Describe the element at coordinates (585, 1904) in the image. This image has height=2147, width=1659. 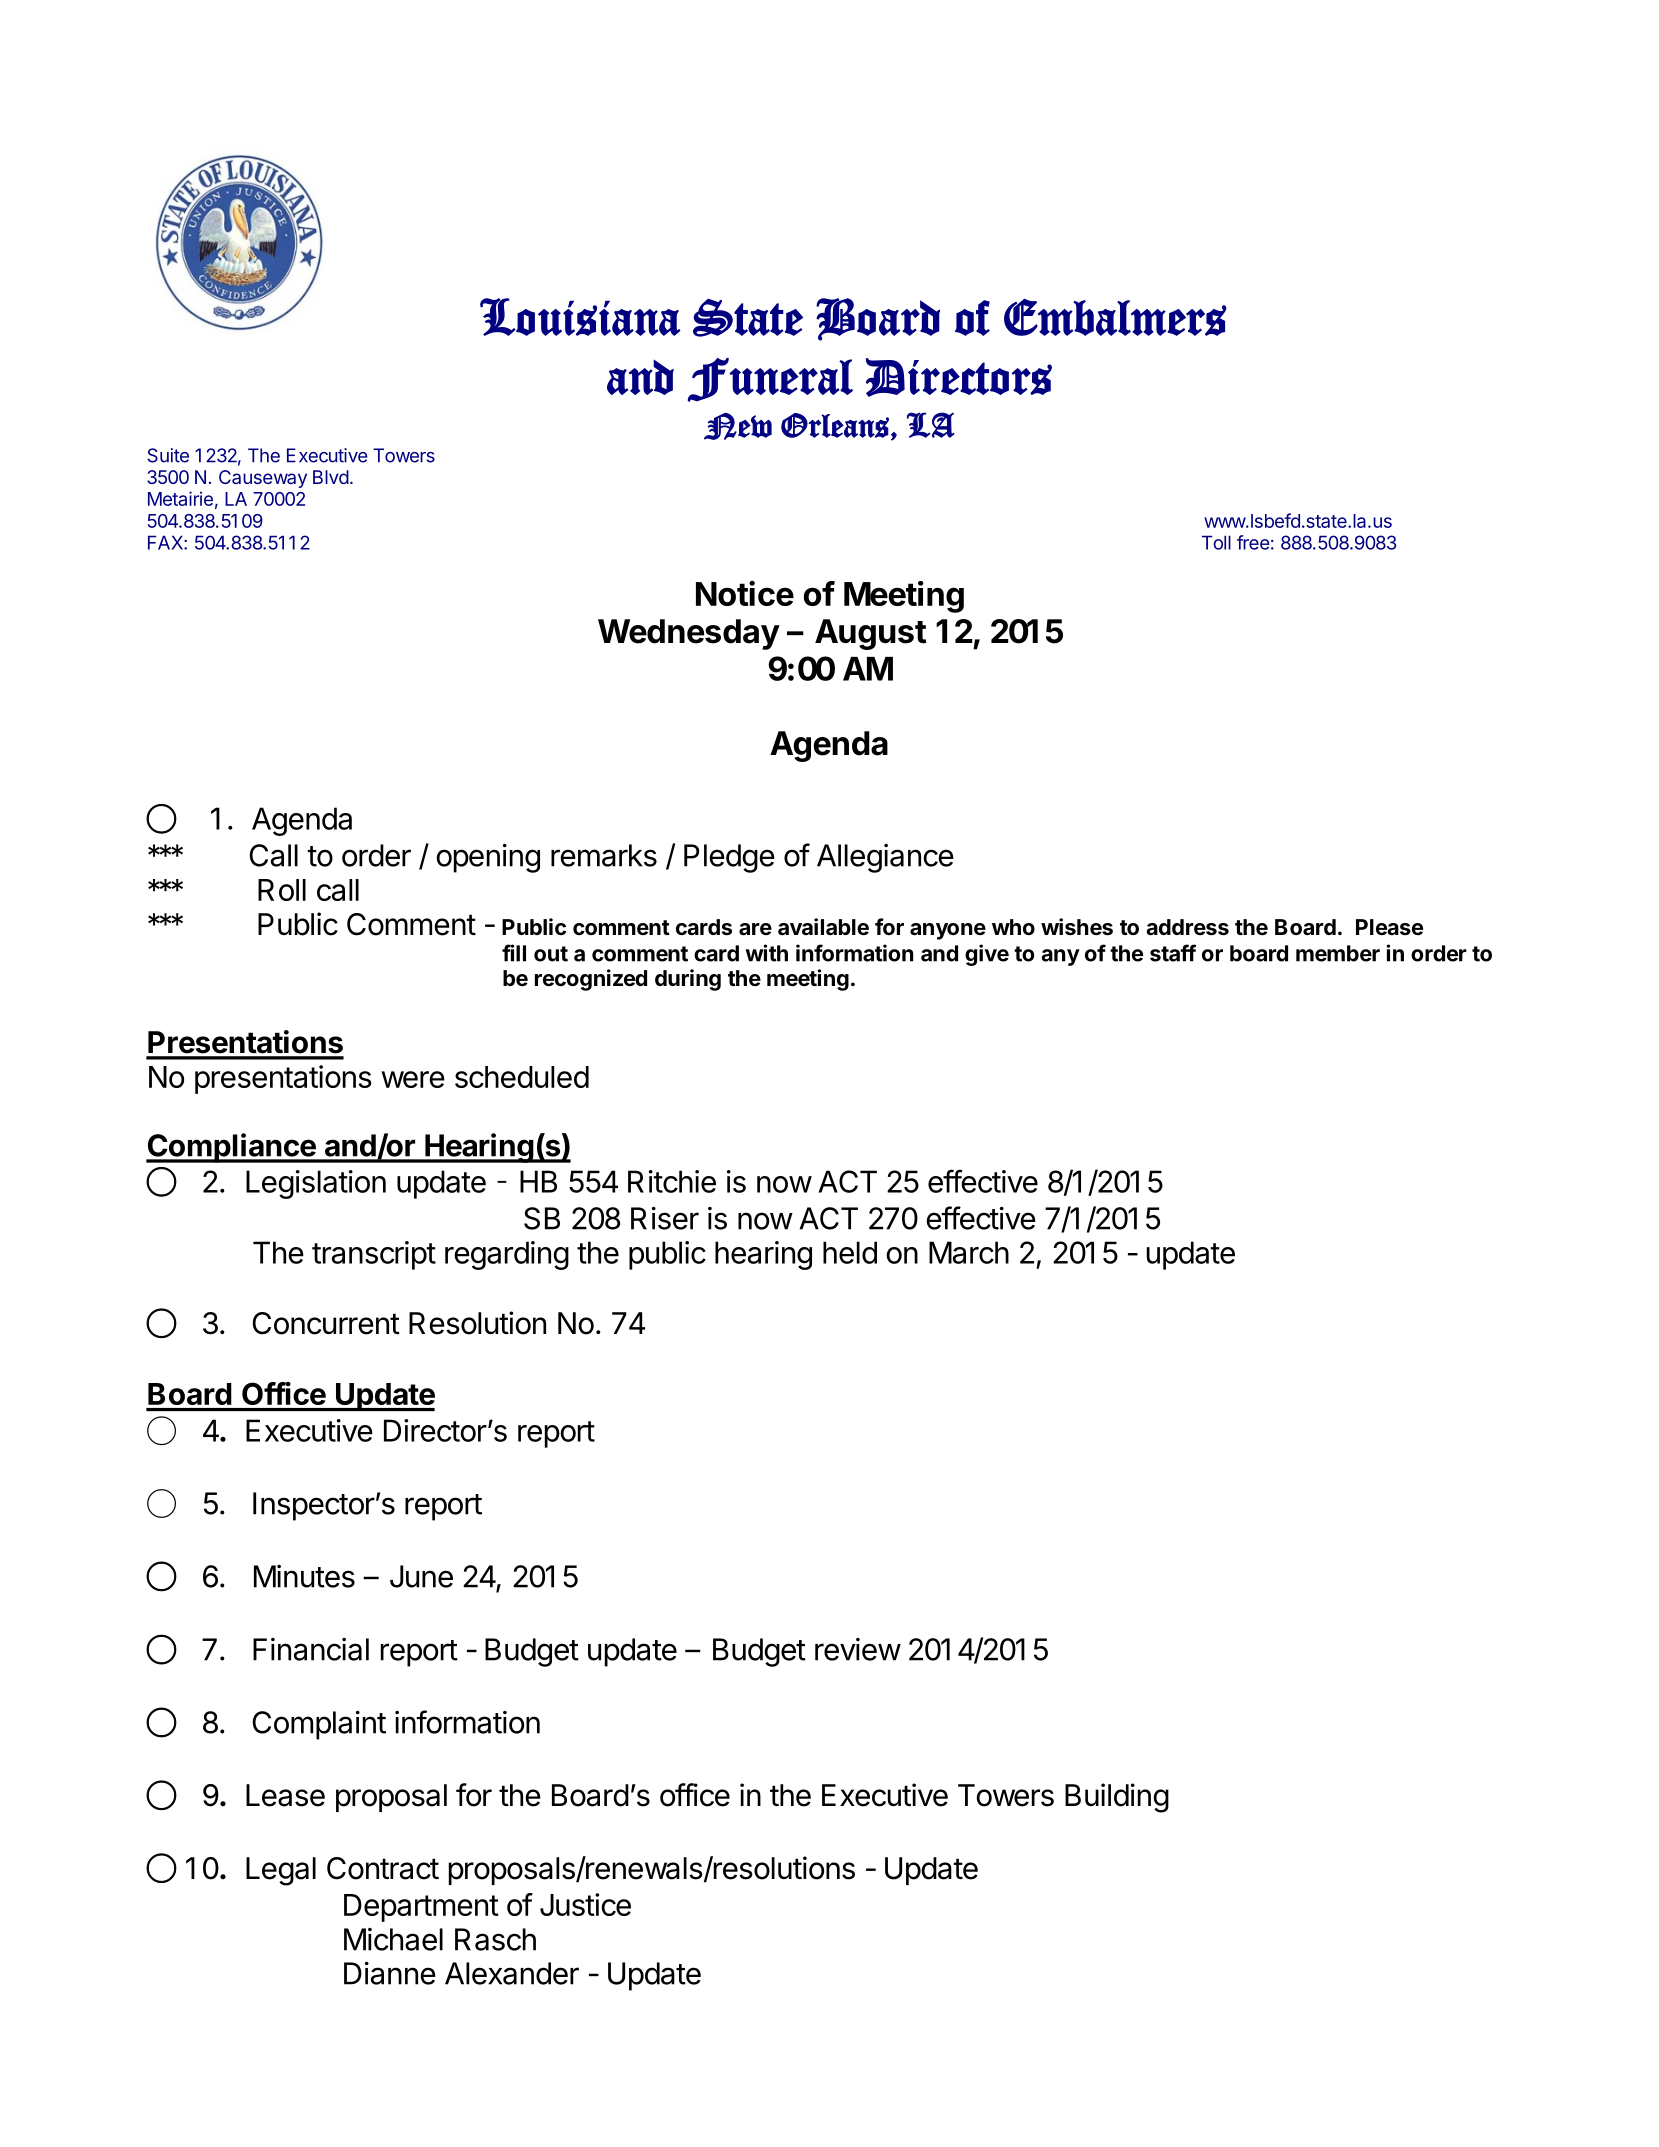
I see `Justice` at that location.
